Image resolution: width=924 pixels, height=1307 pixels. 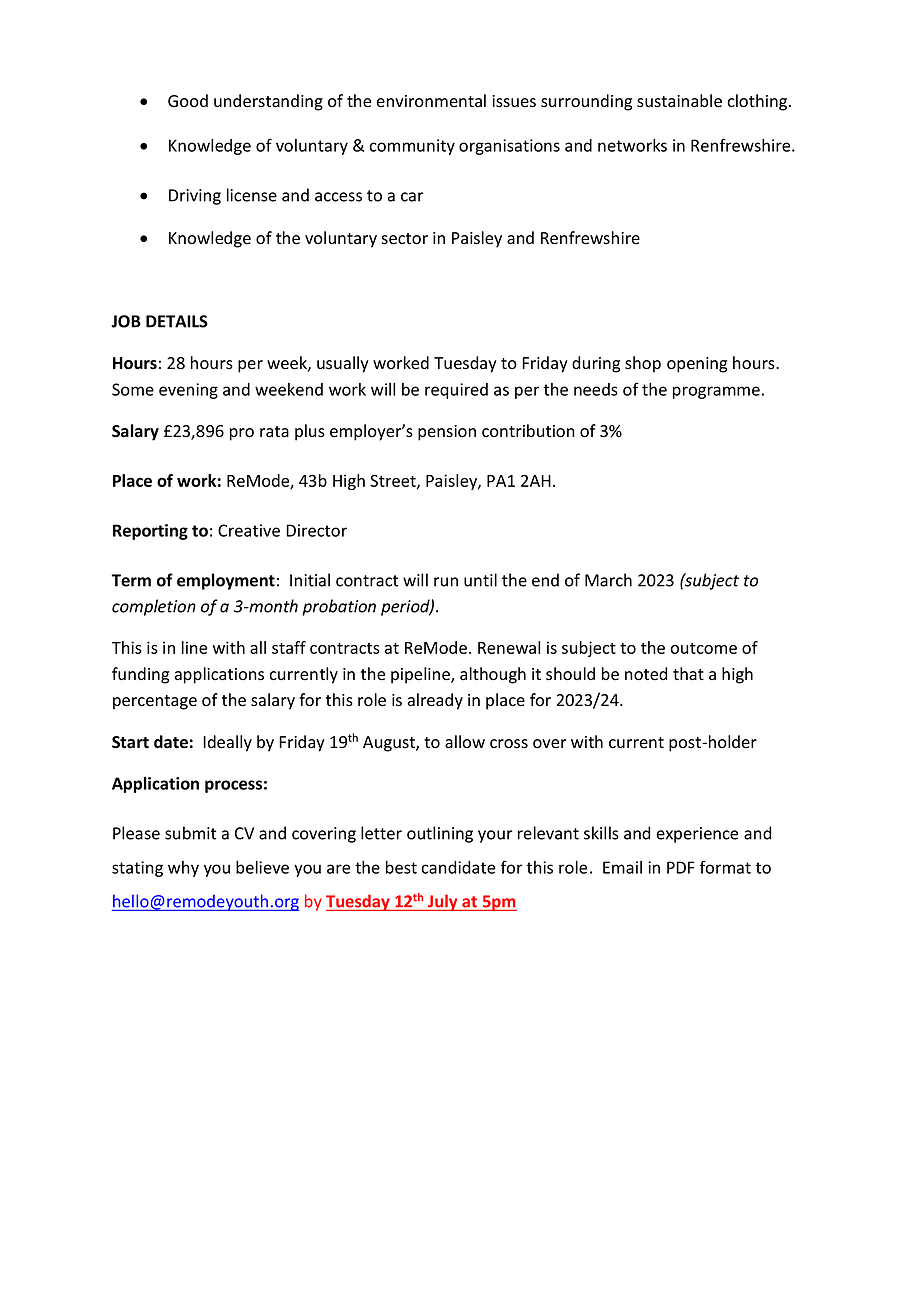 What do you see at coordinates (188, 101) in the screenshot?
I see `Good` at bounding box center [188, 101].
